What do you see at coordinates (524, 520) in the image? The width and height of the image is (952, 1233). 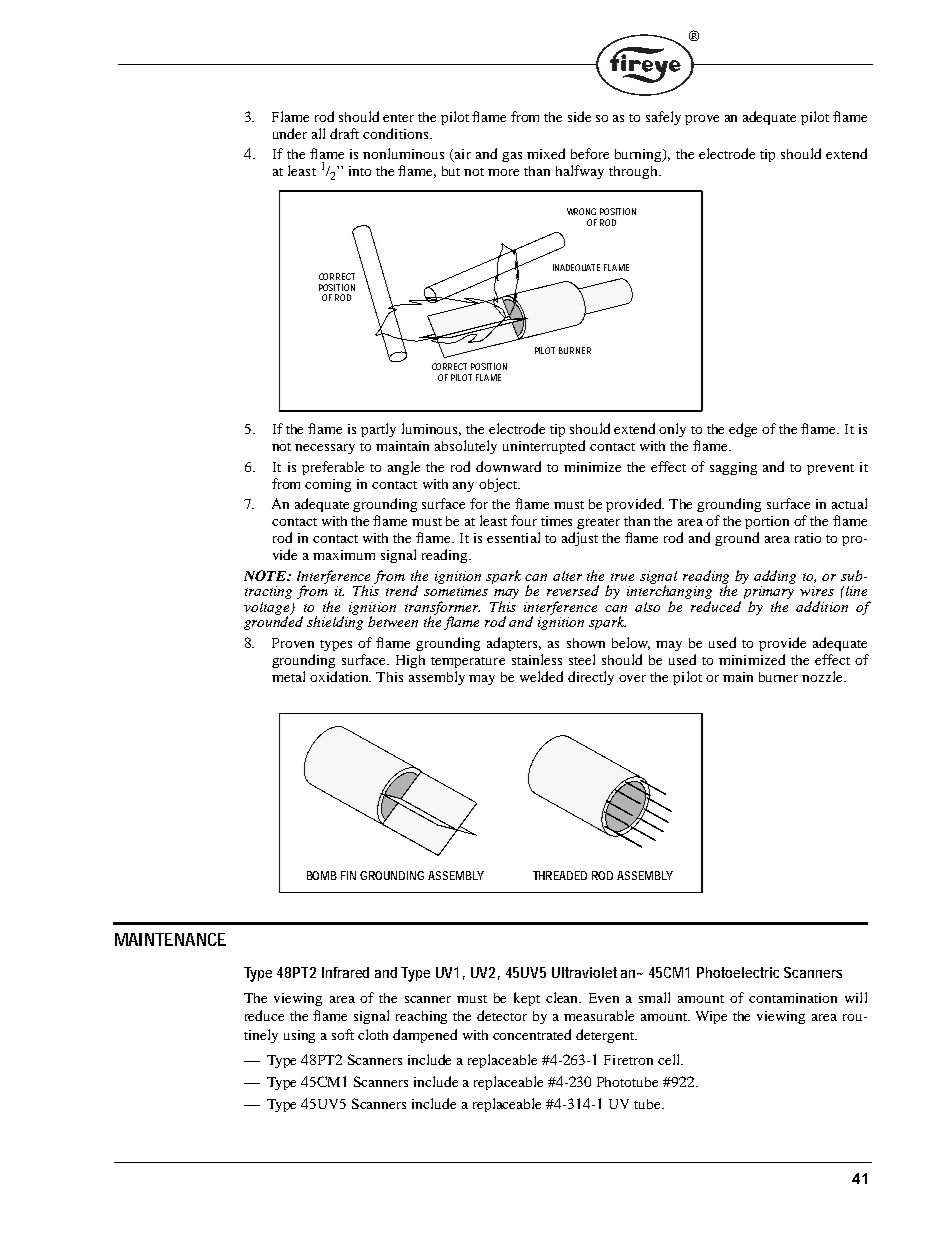 I see `four` at bounding box center [524, 520].
